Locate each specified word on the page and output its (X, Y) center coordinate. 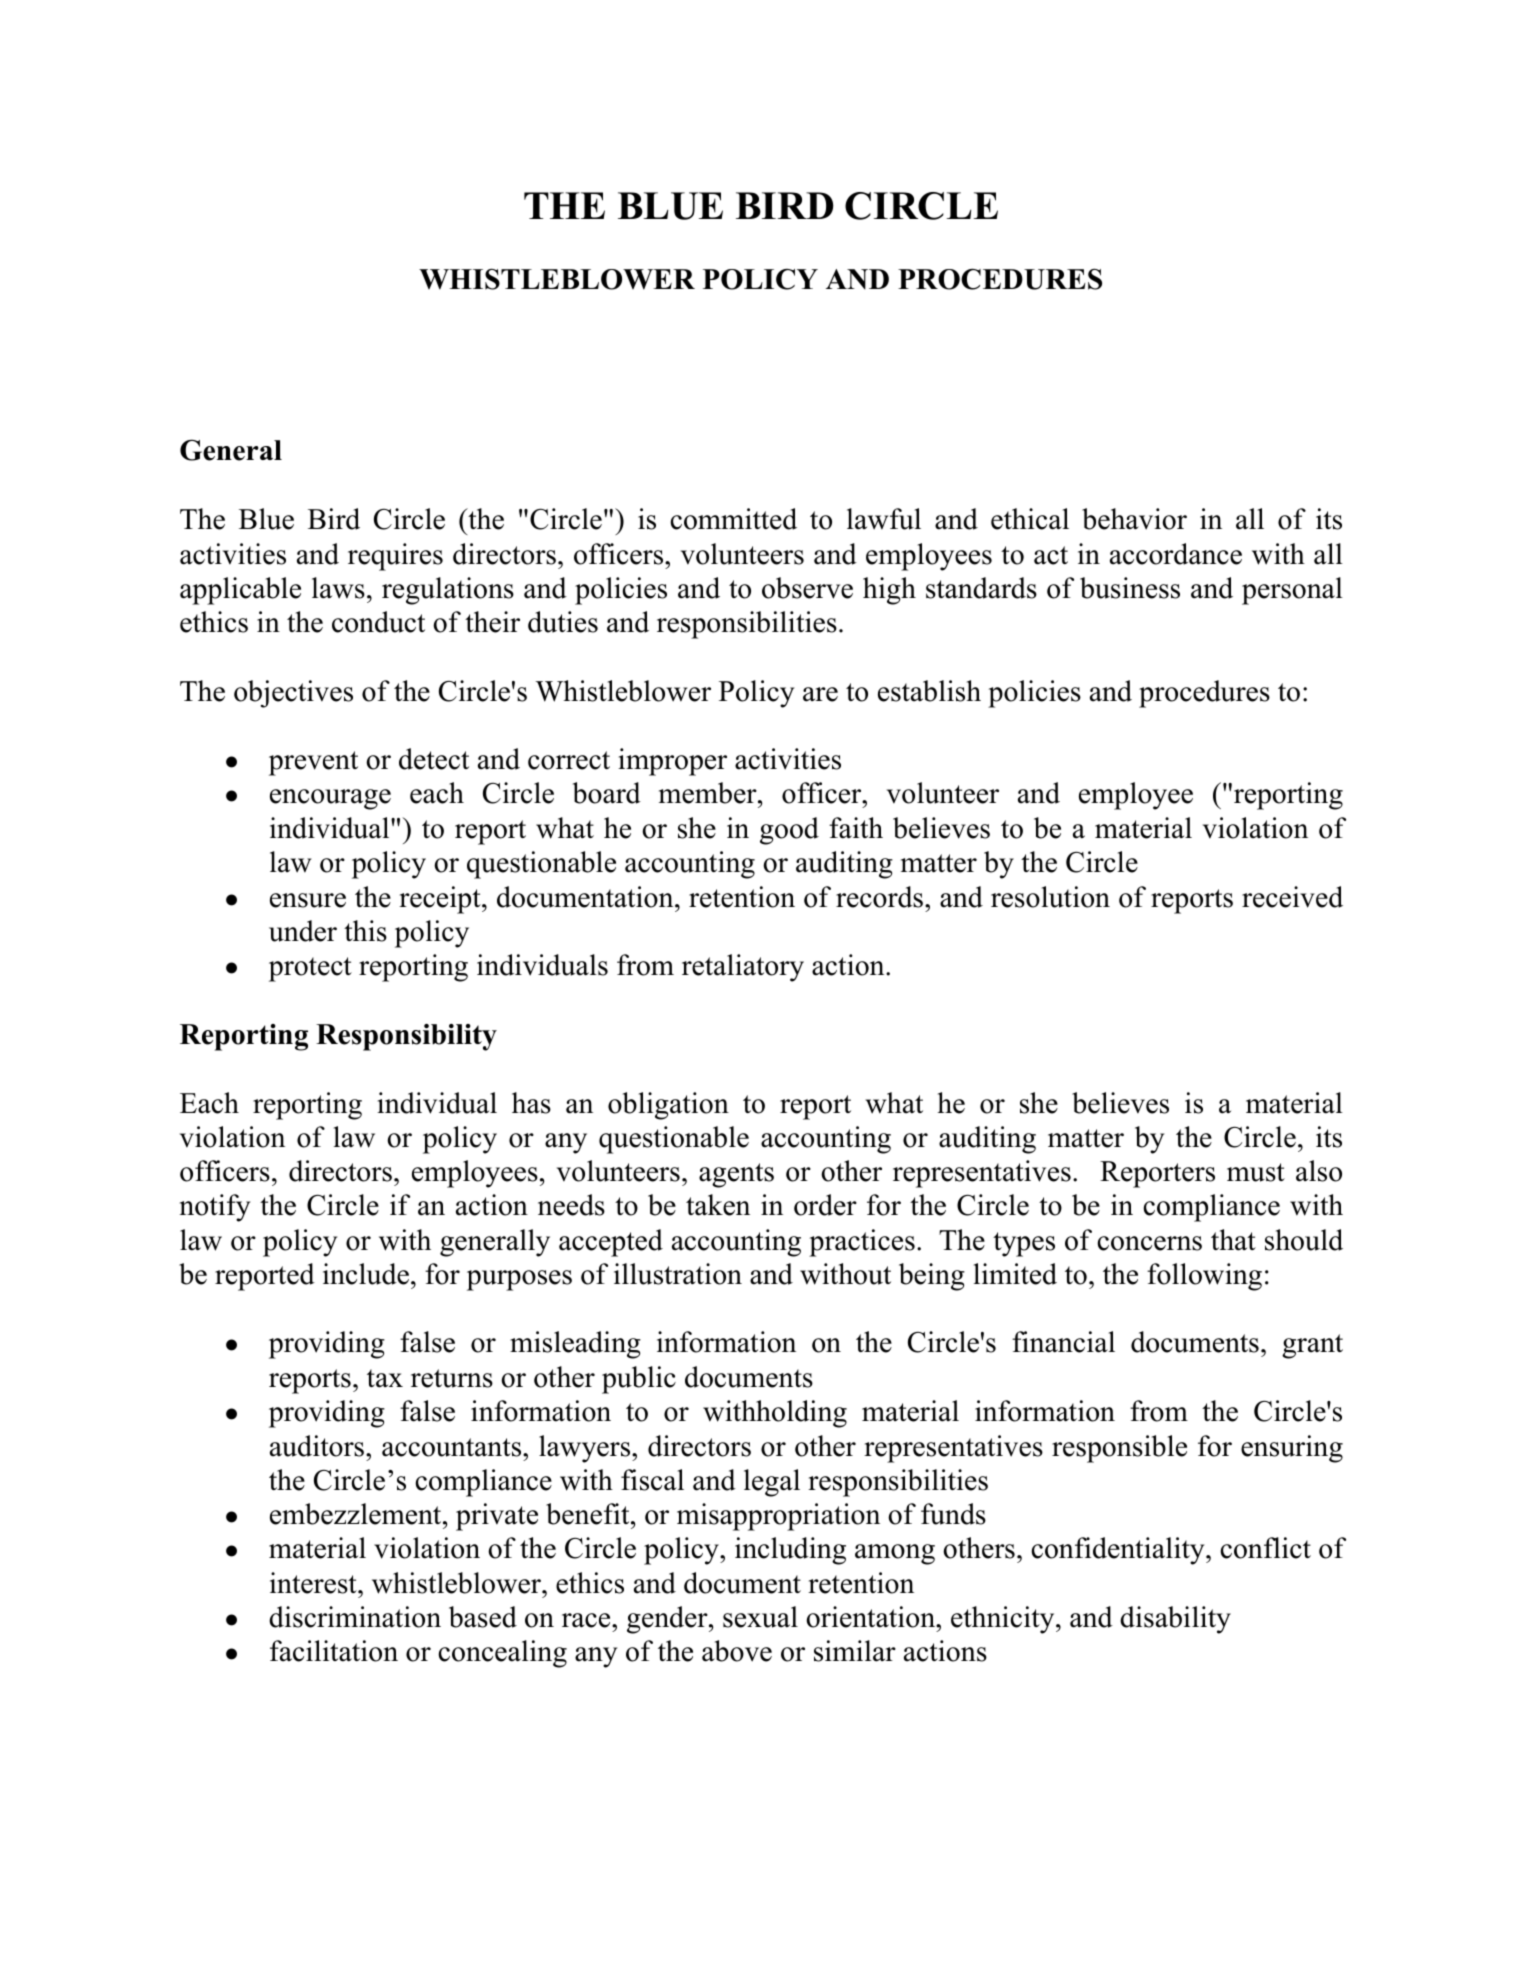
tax (385, 1378)
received (1292, 897)
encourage (330, 799)
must (1256, 1172)
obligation (668, 1106)
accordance (1176, 554)
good (789, 831)
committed (733, 519)
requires (395, 557)
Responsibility (406, 1037)
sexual (760, 1617)
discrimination (355, 1617)
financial (1063, 1342)
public (639, 1380)
